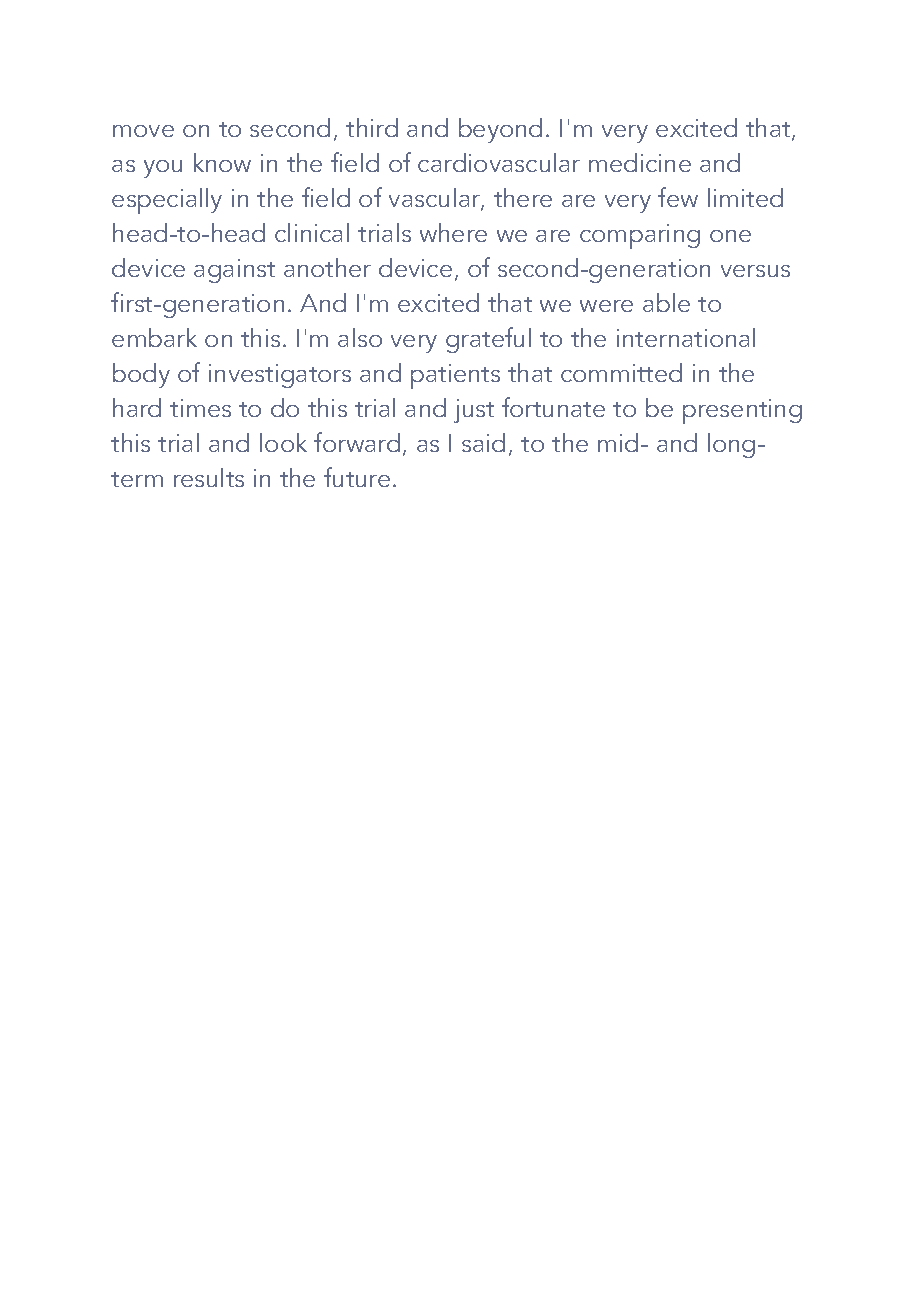 The image size is (924, 1308). I want to click on times, so click(200, 408).
